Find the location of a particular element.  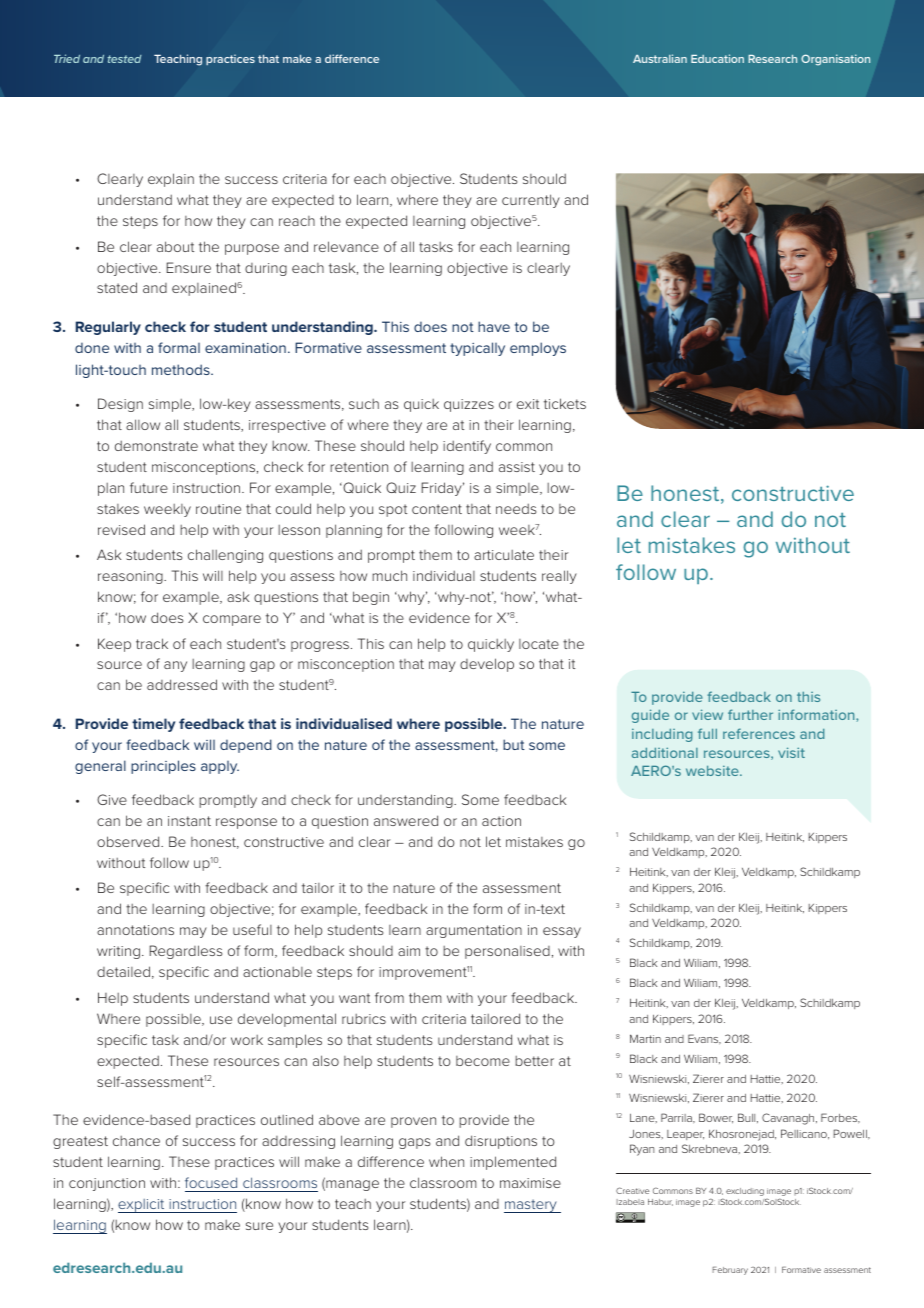

mastery is located at coordinates (531, 1206).
